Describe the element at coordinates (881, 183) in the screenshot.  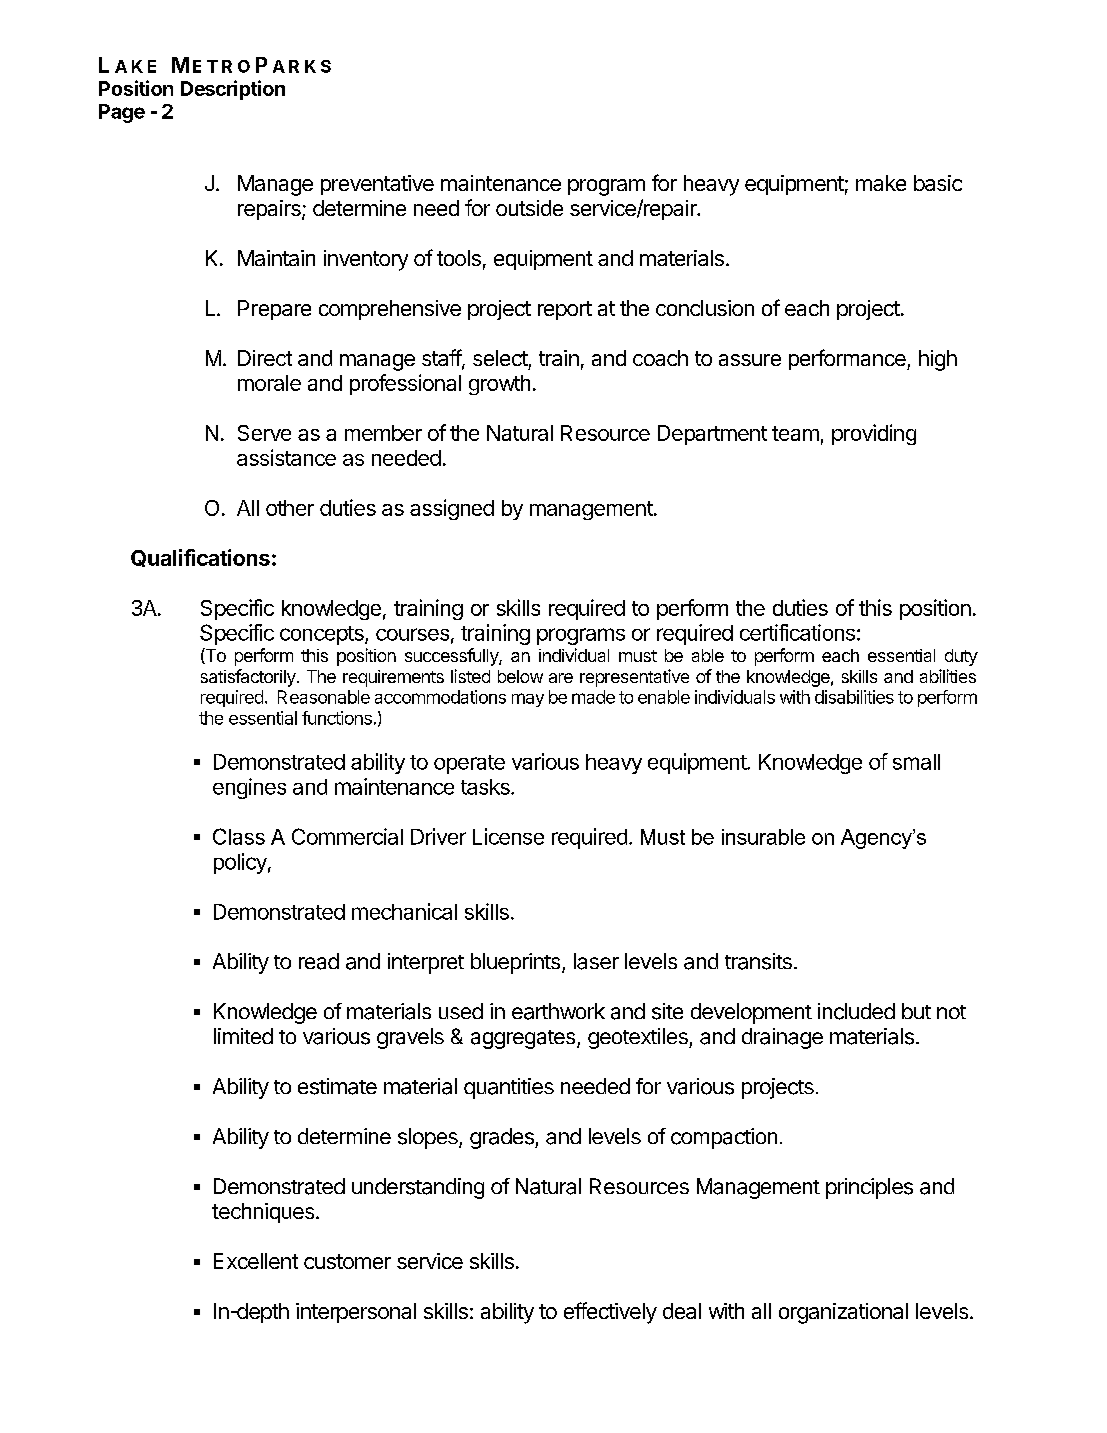
I see `make` at that location.
